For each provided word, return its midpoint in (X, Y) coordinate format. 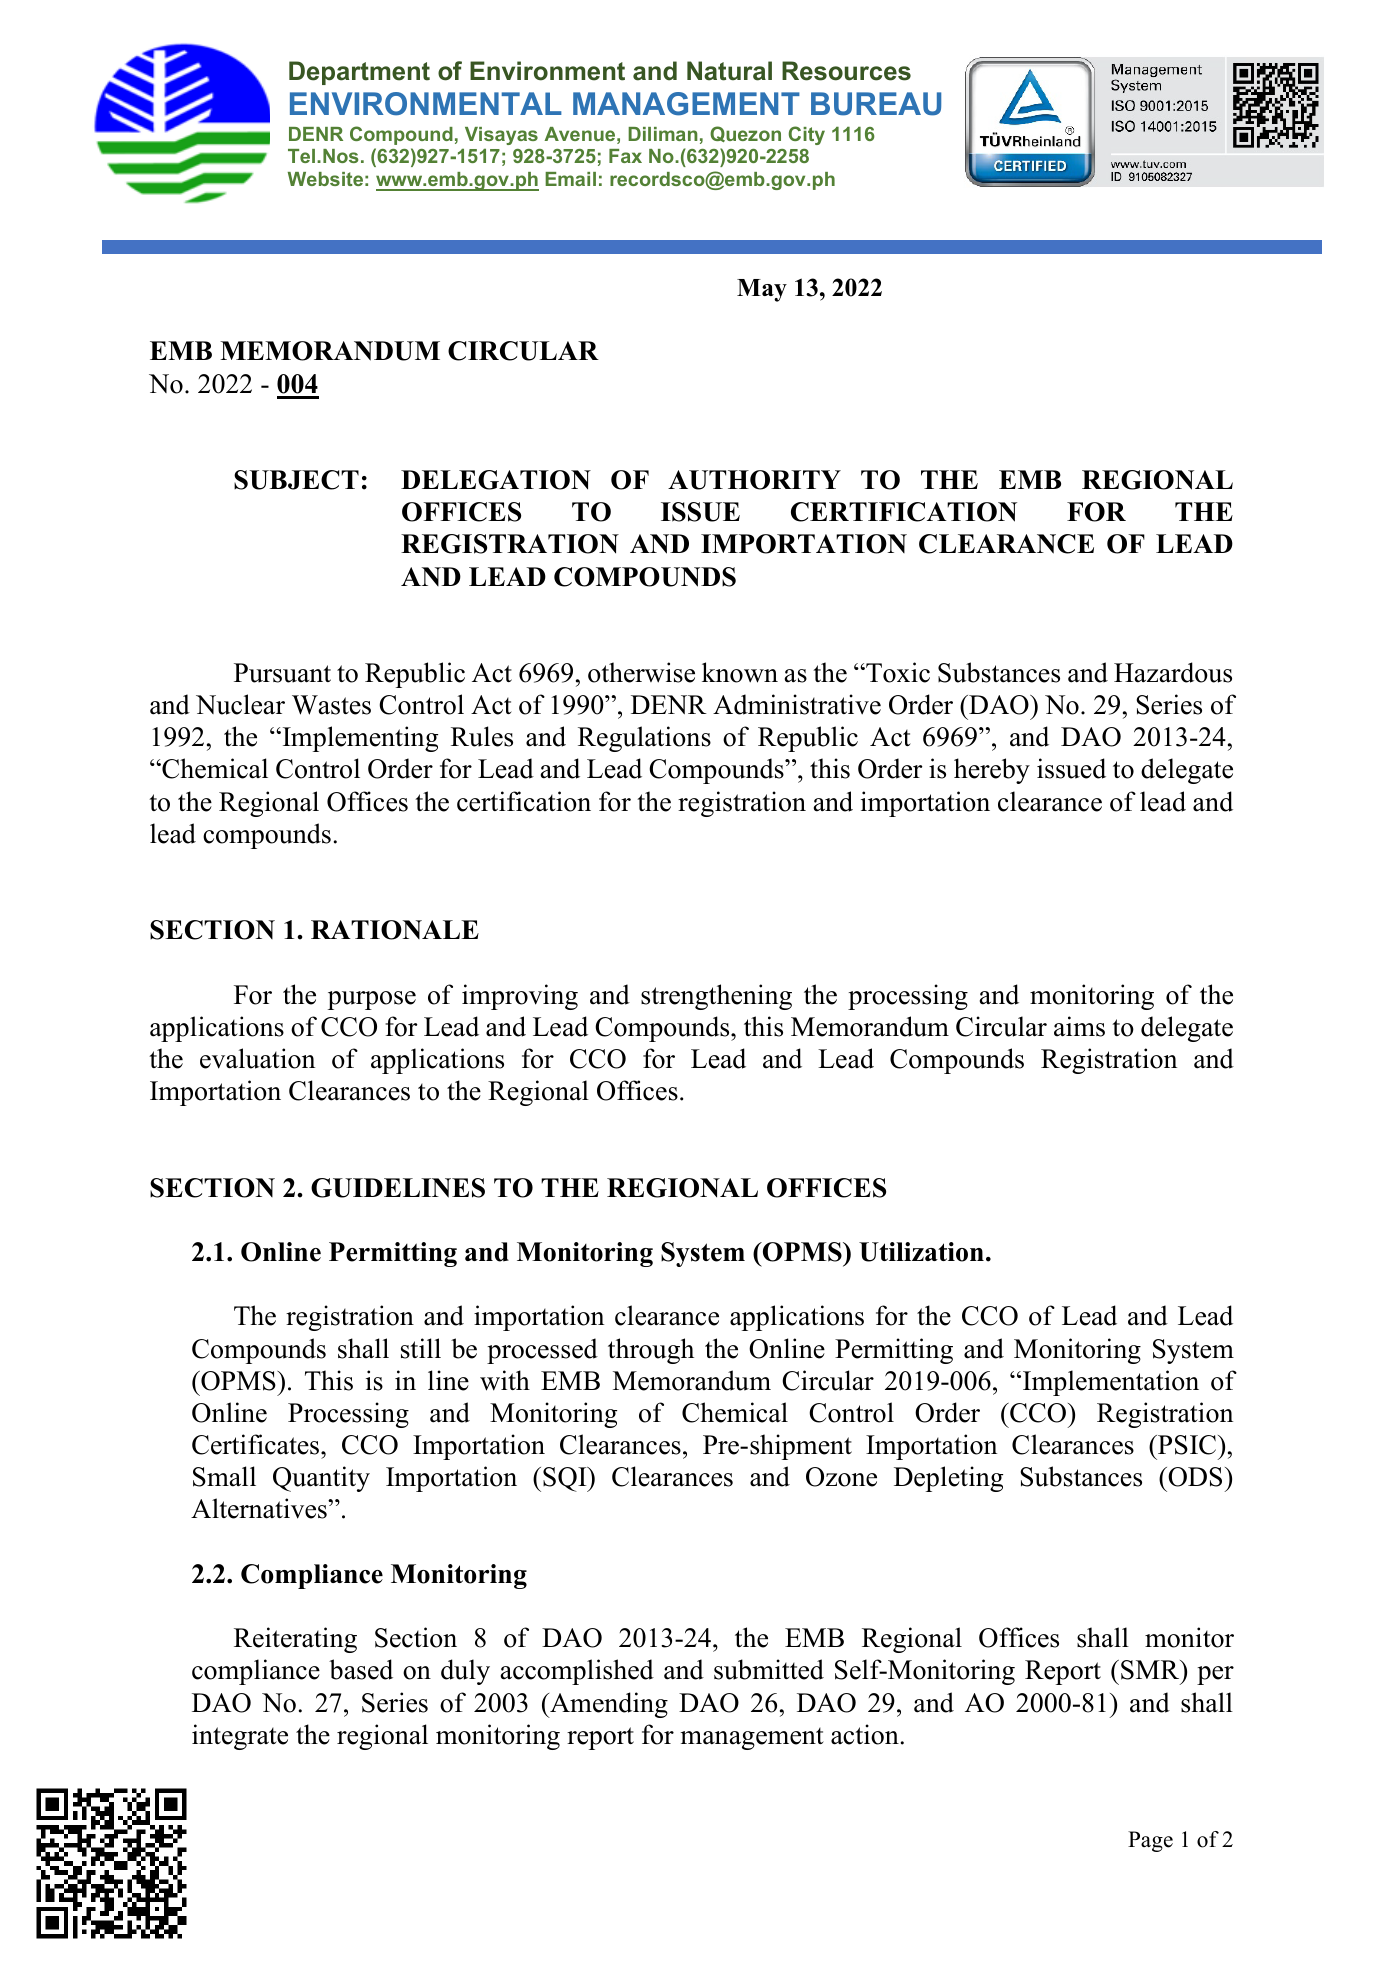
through (651, 1351)
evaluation (257, 1058)
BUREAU (876, 104)
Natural (729, 71)
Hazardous (1173, 672)
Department (359, 73)
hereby (992, 771)
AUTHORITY (754, 480)
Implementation (1111, 1383)
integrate (240, 1737)
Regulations (644, 739)
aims (1079, 1026)
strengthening (716, 997)
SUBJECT (296, 480)
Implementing (359, 739)
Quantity (321, 1479)
